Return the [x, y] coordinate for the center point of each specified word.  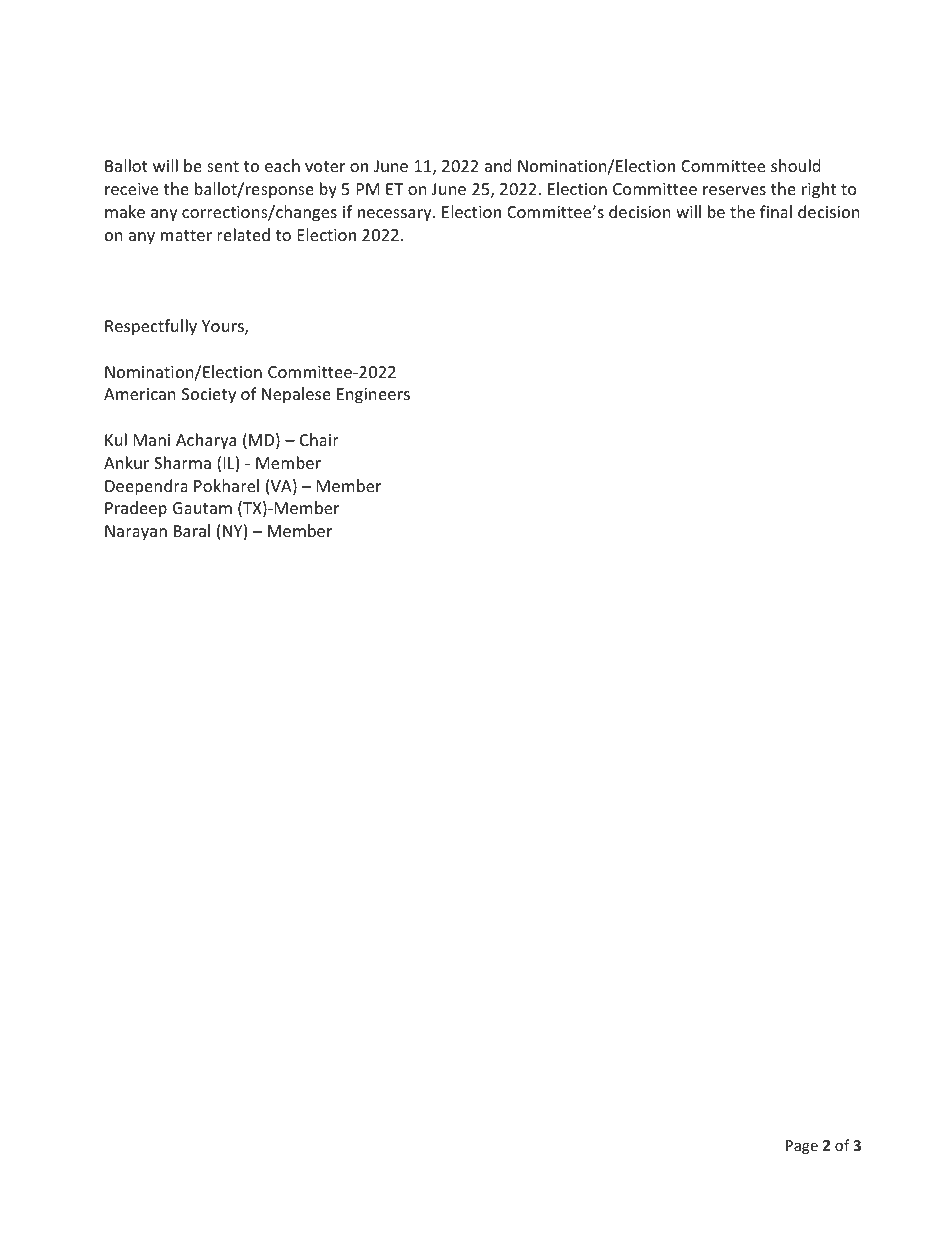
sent [223, 166]
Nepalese [296, 395]
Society [209, 396]
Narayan [136, 533]
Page [802, 1147]
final [776, 211]
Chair [319, 439]
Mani [152, 440]
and [498, 165]
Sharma [182, 462]
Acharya [206, 441]
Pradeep [136, 509]
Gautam [202, 508]
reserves [734, 190]
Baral [192, 530]
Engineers [373, 396]
